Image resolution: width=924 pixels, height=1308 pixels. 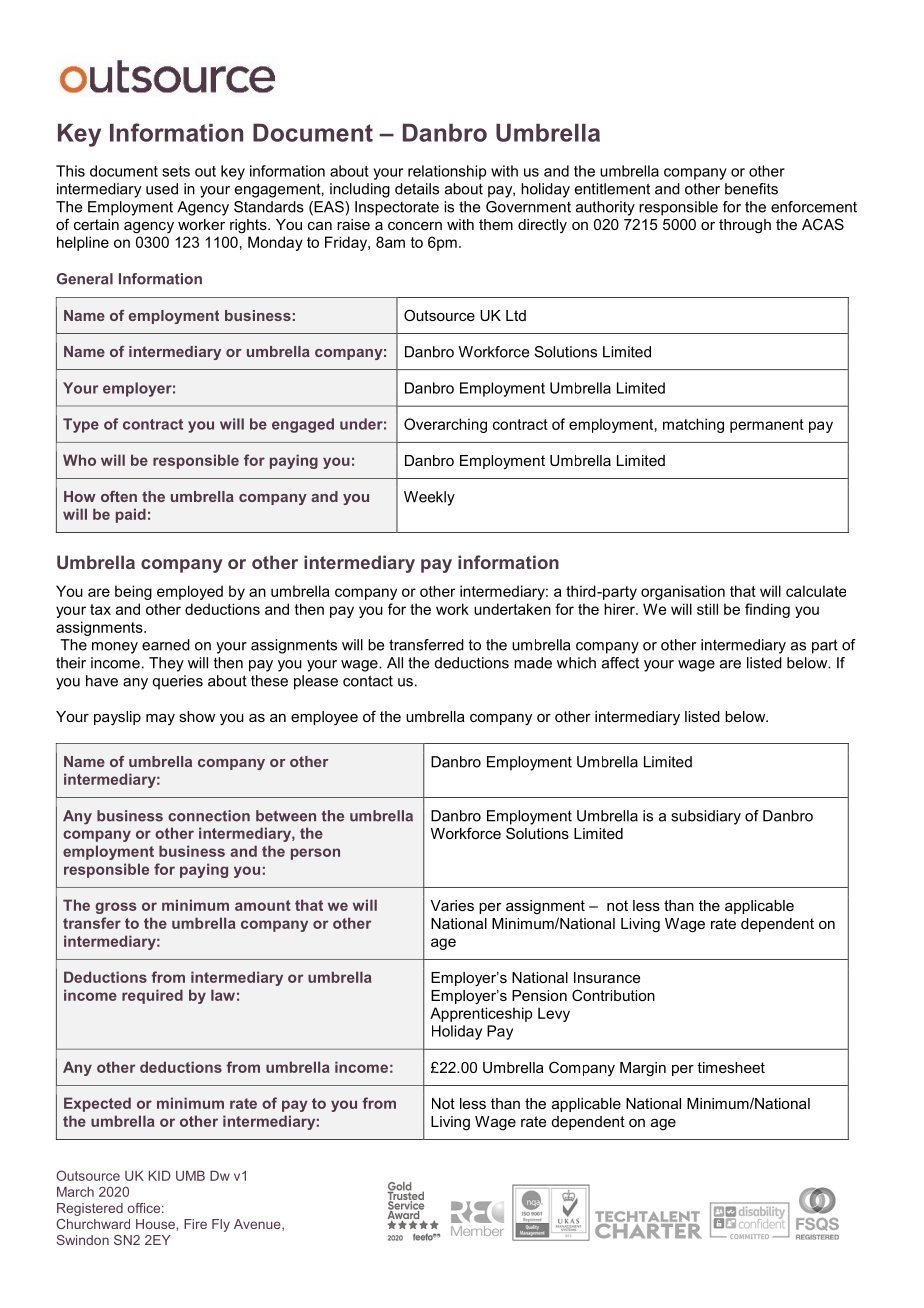 What do you see at coordinates (693, 425) in the screenshot?
I see `matching` at bounding box center [693, 425].
